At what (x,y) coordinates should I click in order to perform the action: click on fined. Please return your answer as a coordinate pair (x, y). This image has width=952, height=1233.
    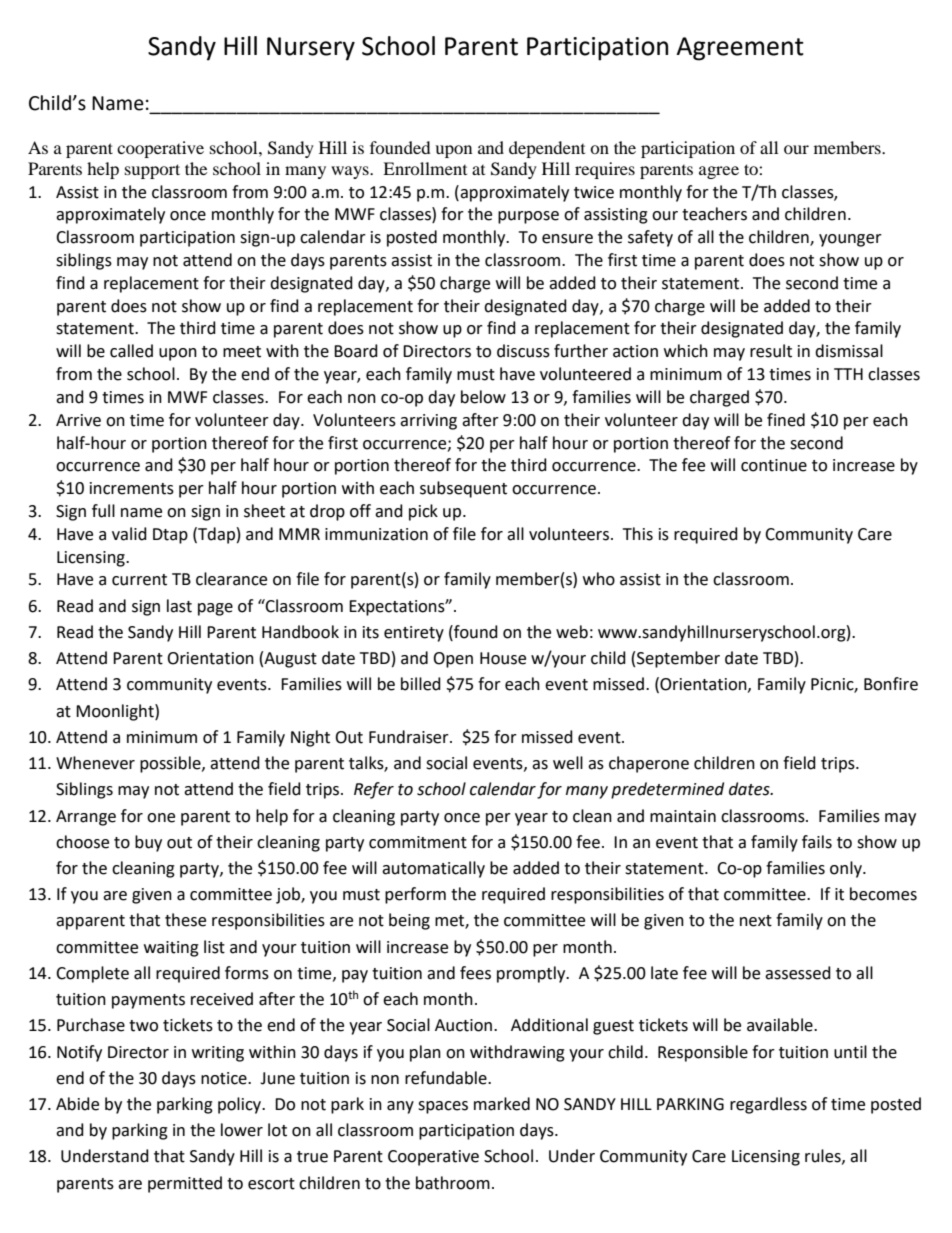
    Looking at the image, I should click on (786, 420).
